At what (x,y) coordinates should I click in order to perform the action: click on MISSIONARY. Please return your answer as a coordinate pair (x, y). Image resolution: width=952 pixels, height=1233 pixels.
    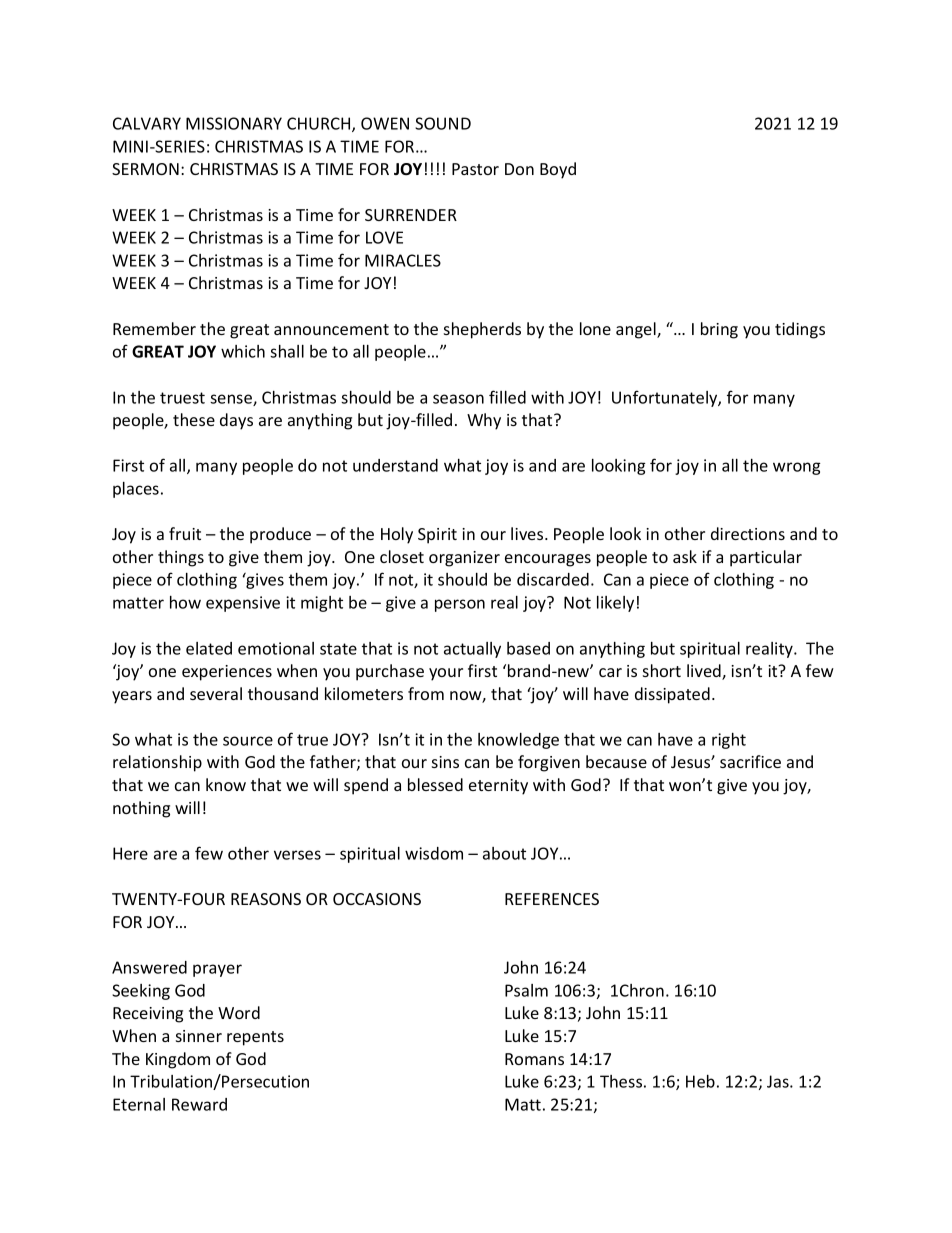
    Looking at the image, I should click on (234, 123).
